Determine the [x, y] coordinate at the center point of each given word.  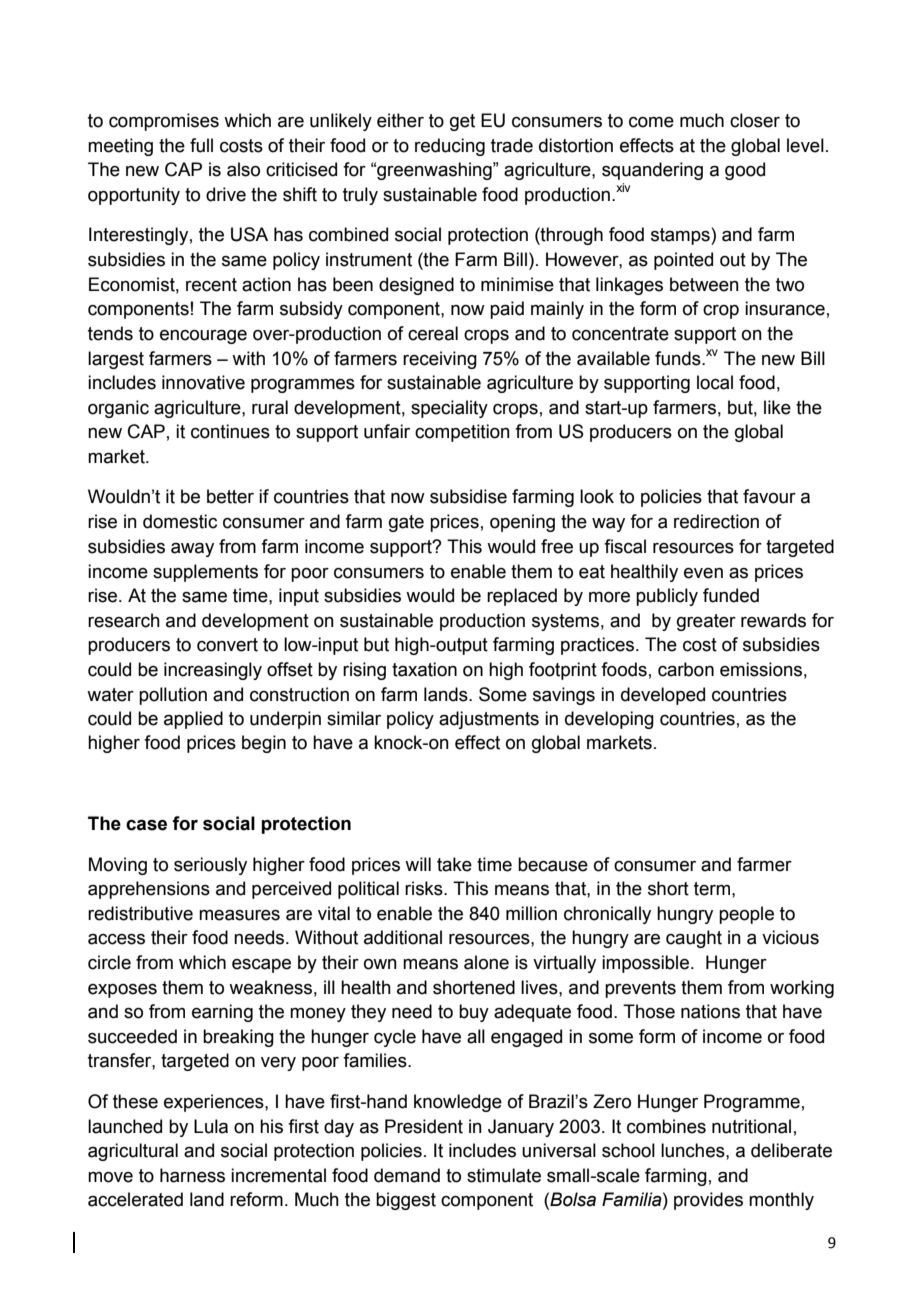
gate [406, 523]
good [745, 171]
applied [193, 720]
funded [731, 595]
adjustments [489, 720]
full [201, 145]
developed [663, 696]
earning [222, 1013]
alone [486, 962]
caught [694, 939]
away [192, 550]
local [715, 382]
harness [192, 1175]
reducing [450, 147]
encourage [203, 337]
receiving [440, 360]
